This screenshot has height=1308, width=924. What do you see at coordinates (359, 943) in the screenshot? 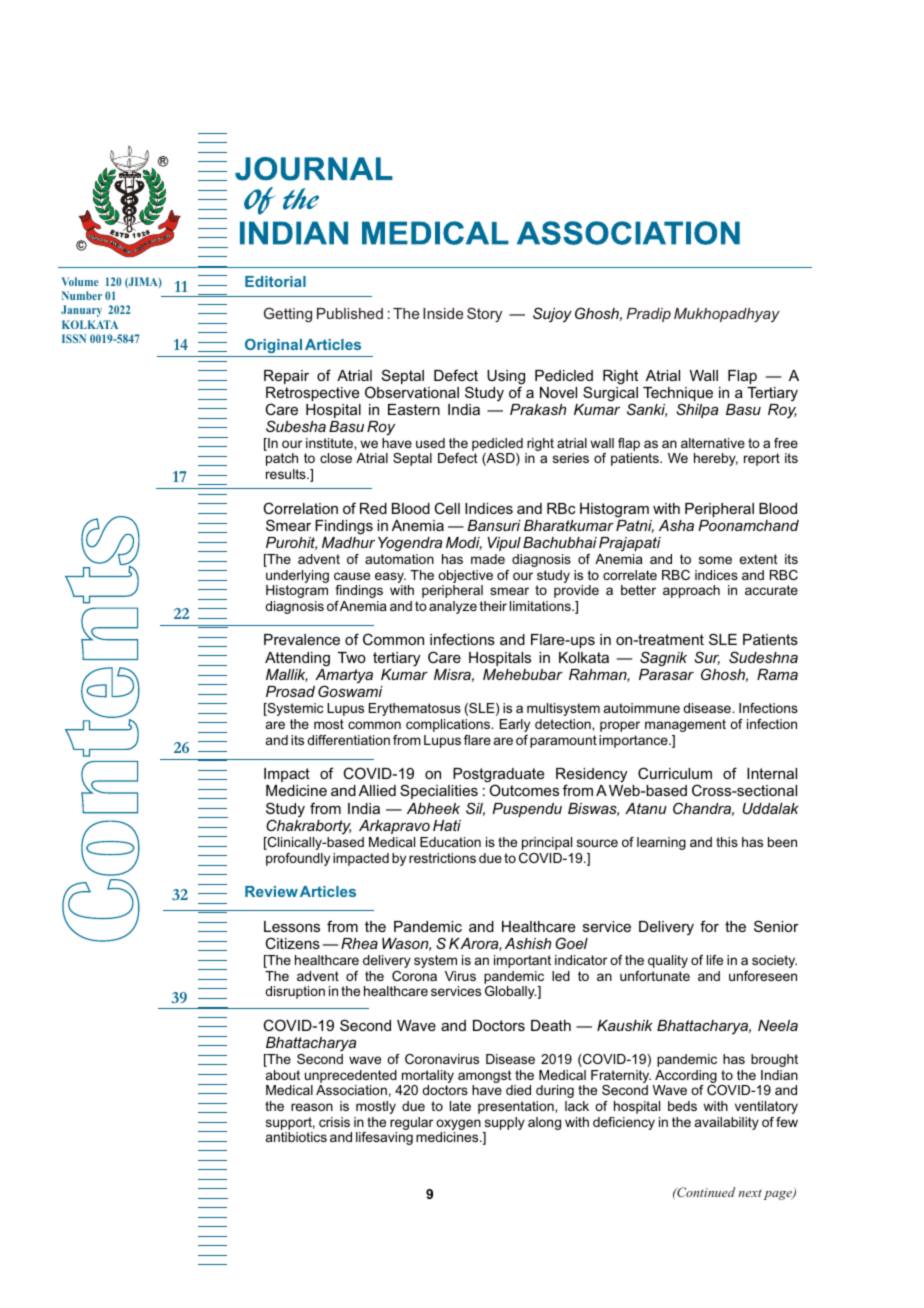
I see `Rhea` at bounding box center [359, 943].
